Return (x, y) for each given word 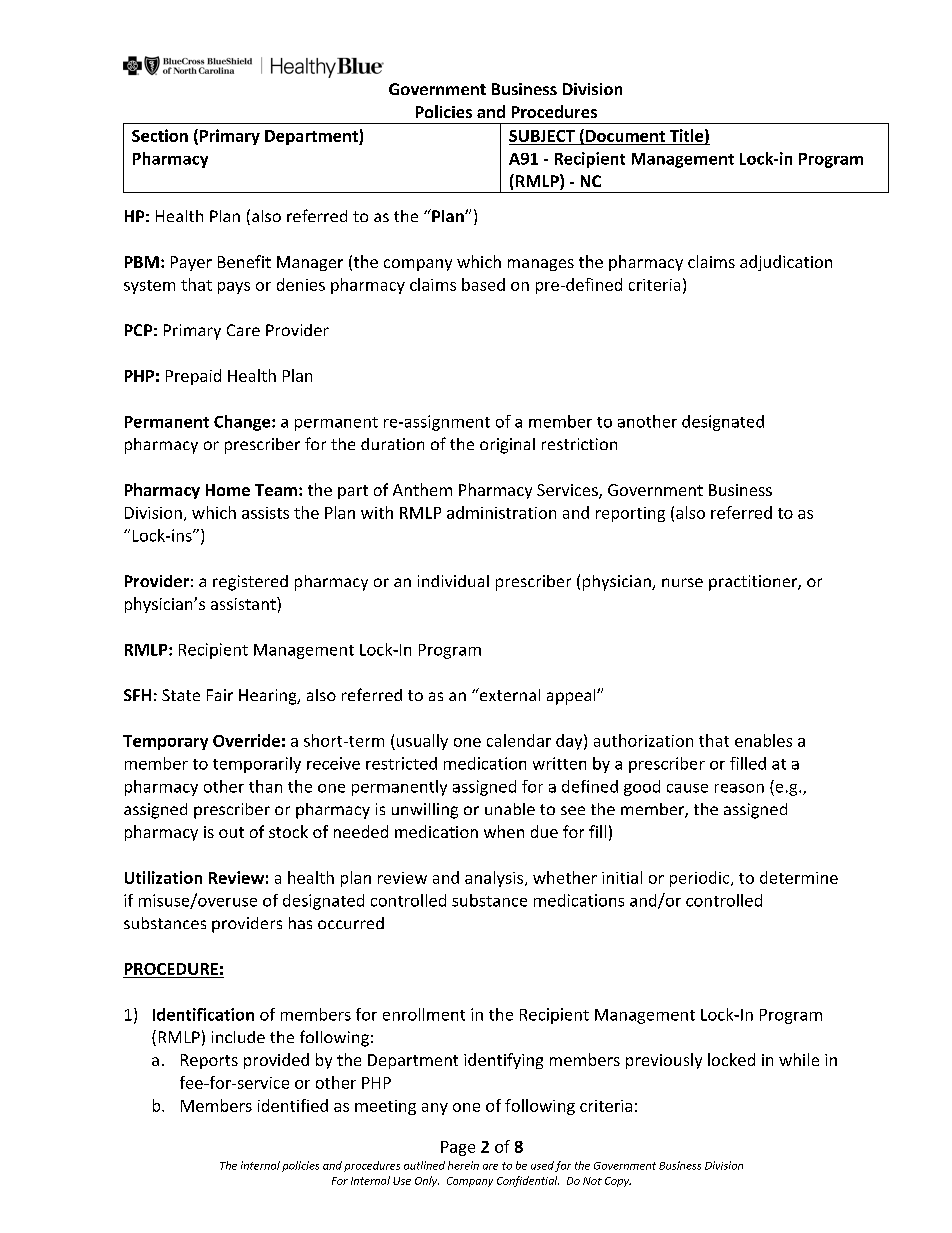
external (508, 694)
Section (160, 135)
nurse (682, 582)
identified (293, 1105)
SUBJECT (542, 136)
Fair (220, 695)
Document (625, 136)
